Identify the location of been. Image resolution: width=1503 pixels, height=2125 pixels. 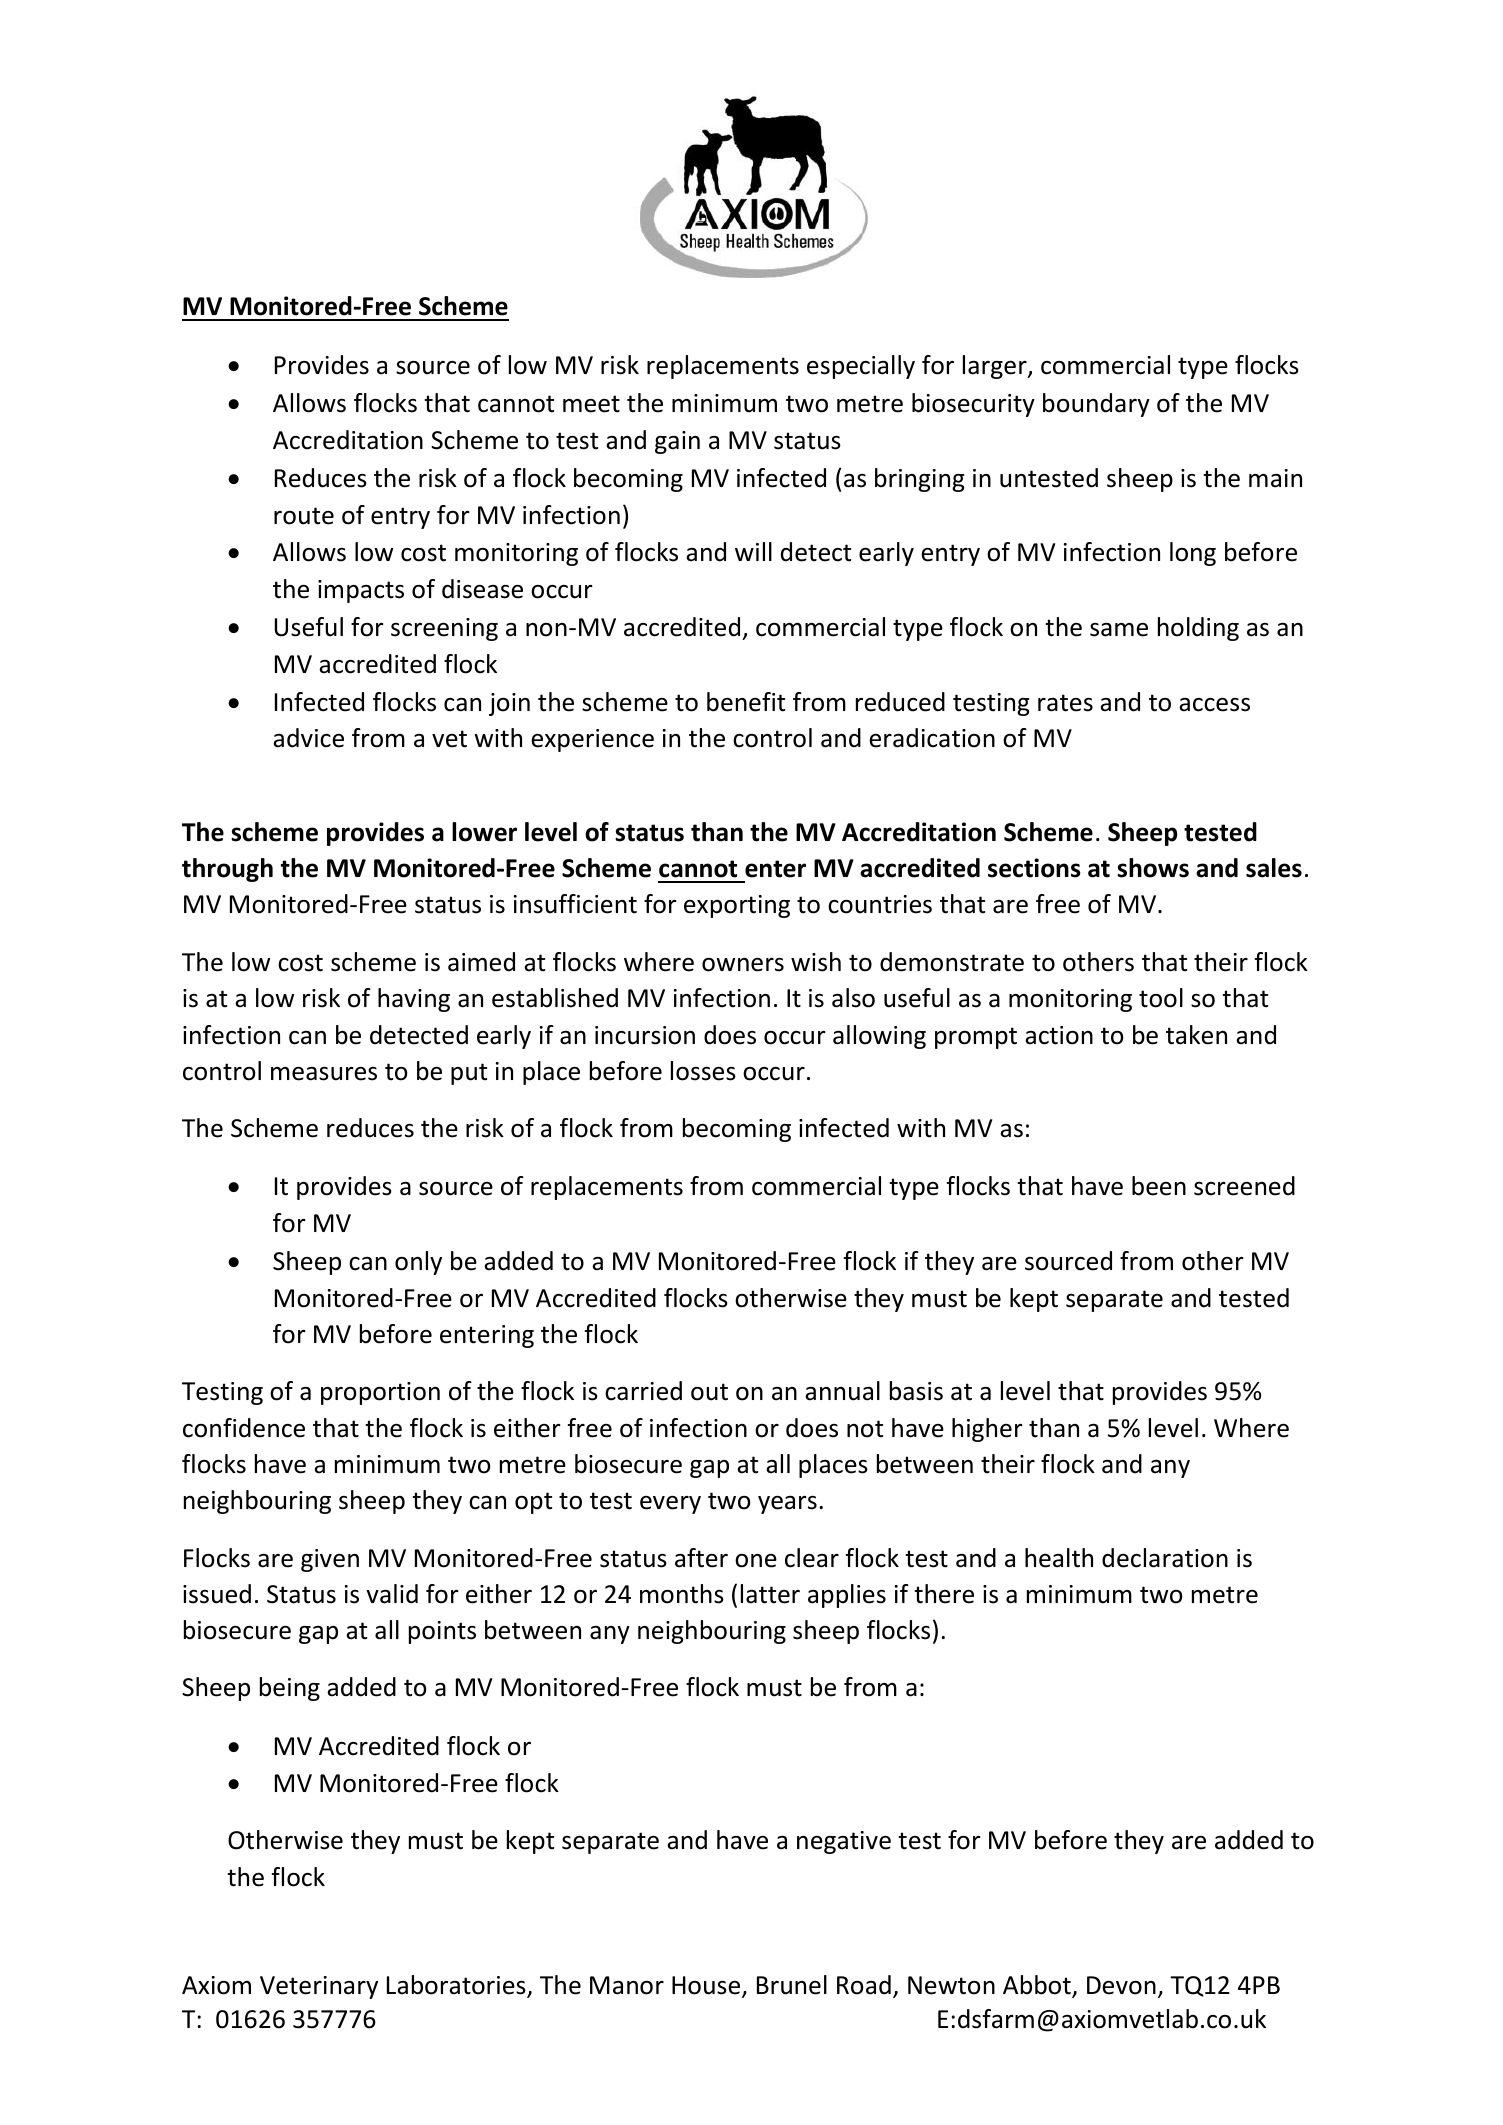
(1159, 1186).
